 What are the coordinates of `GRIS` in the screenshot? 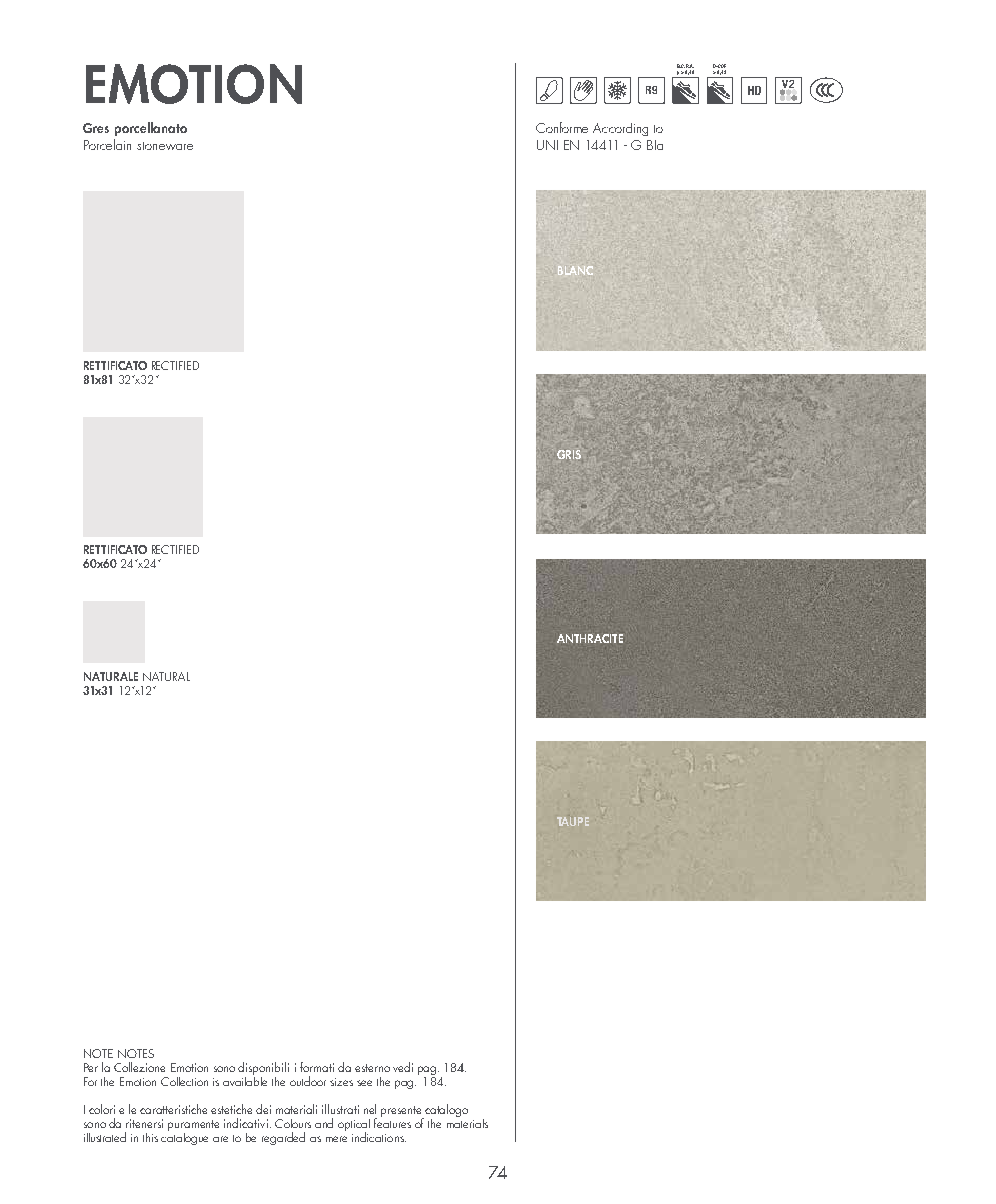 It's located at (569, 454).
